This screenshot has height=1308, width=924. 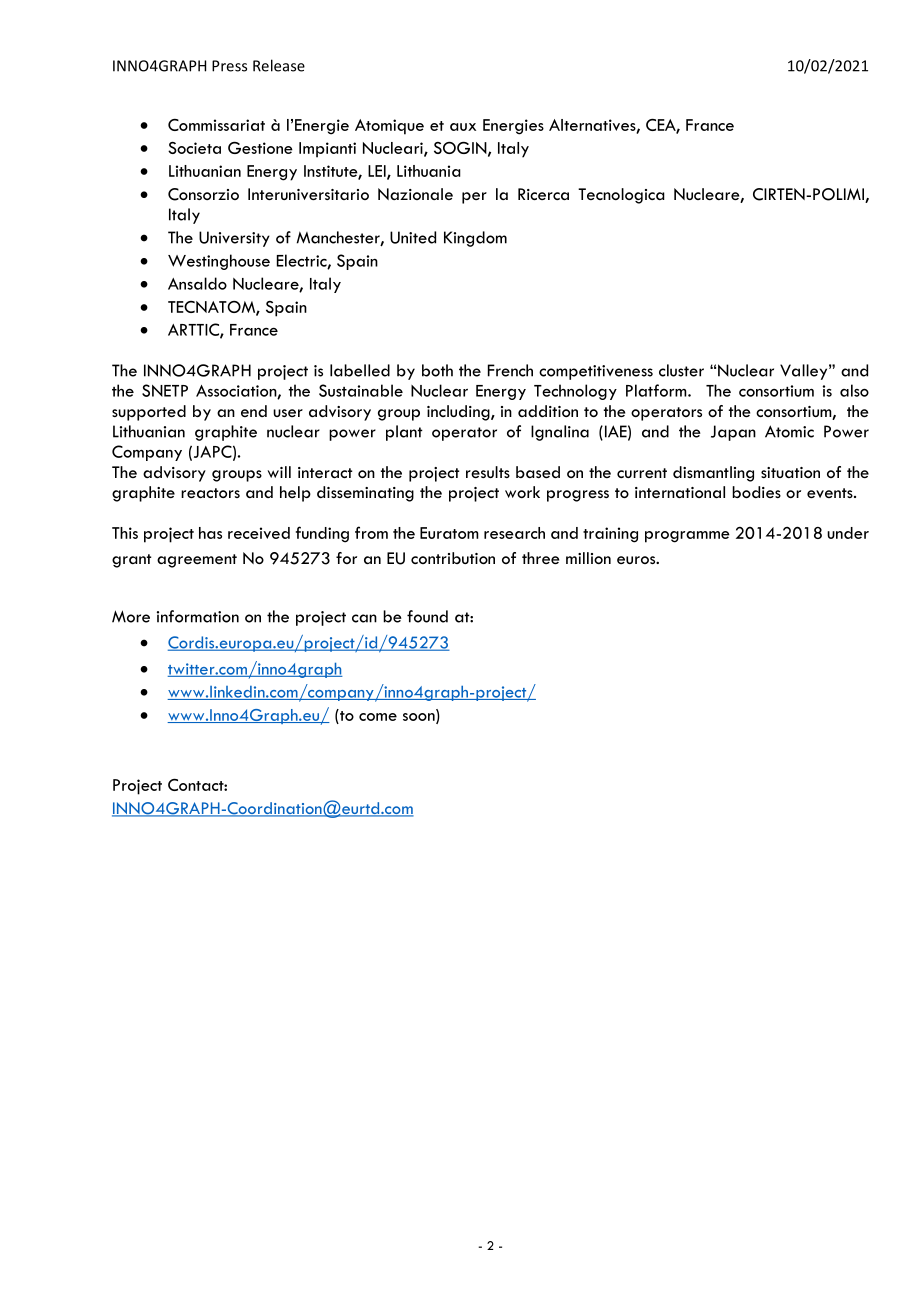 I want to click on also, so click(x=854, y=390).
